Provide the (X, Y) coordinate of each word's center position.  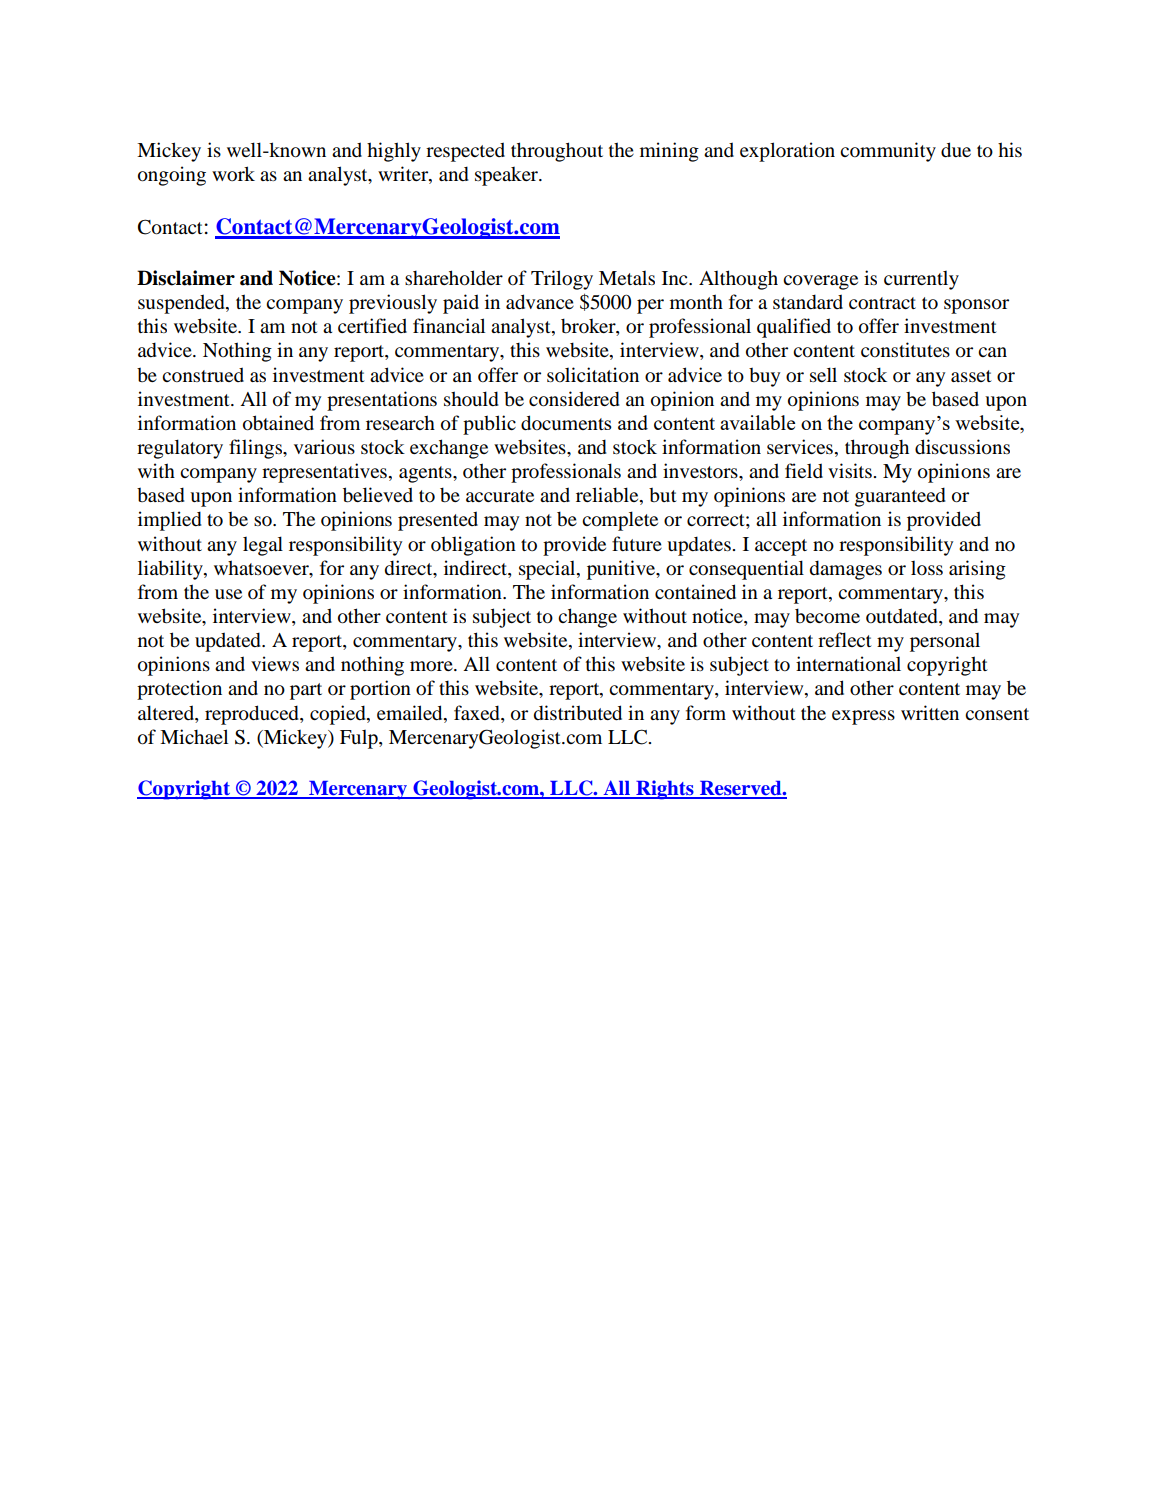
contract (882, 303)
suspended (182, 304)
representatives (324, 473)
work (233, 173)
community (888, 152)
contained (695, 592)
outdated (903, 617)
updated (229, 642)
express (863, 717)
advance (540, 302)
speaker (507, 176)
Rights (665, 790)
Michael (194, 736)
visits (851, 470)
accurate (500, 496)
